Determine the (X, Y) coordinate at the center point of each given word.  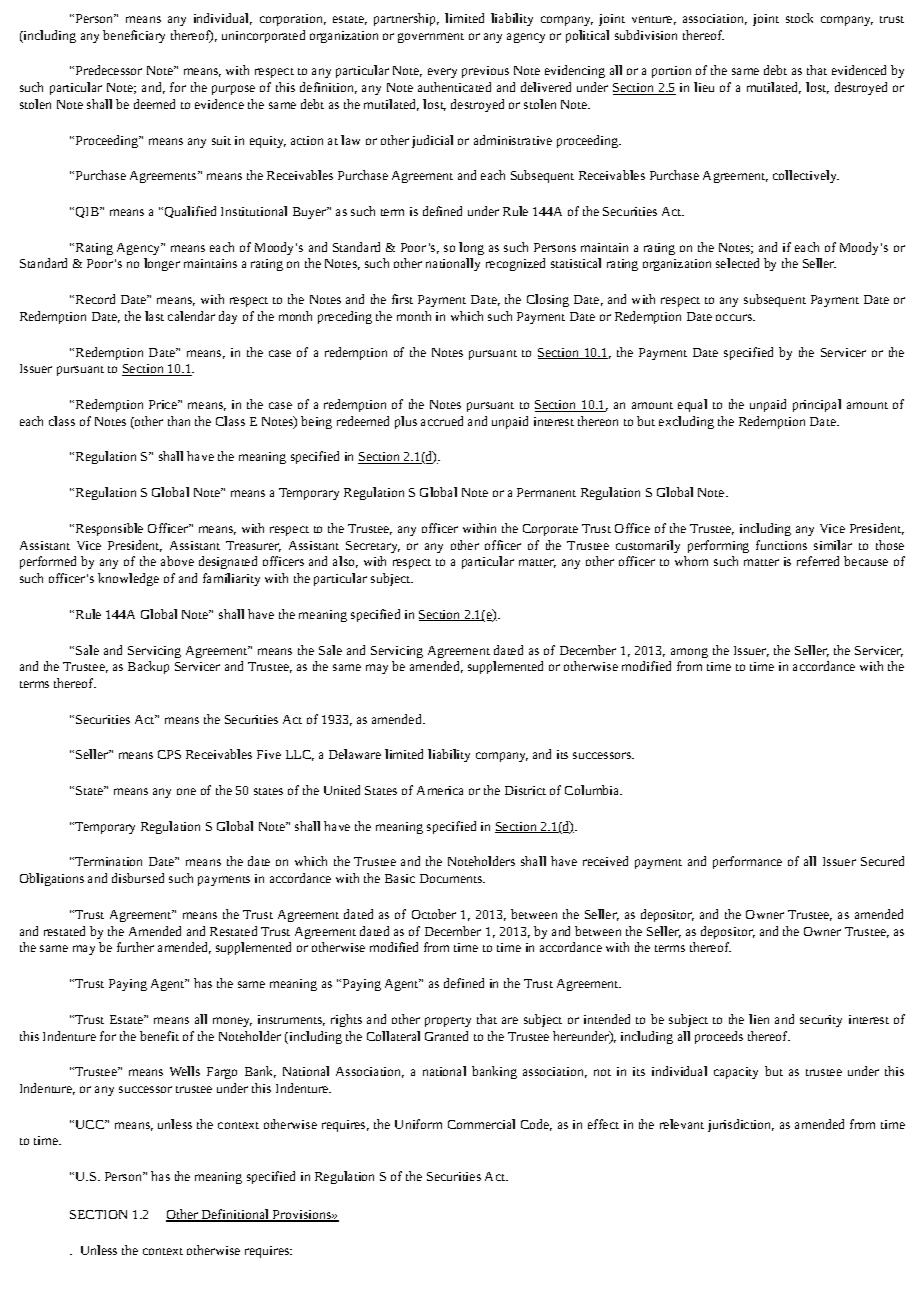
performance (747, 862)
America (440, 790)
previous (485, 72)
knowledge (128, 579)
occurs (735, 317)
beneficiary (134, 36)
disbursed (138, 878)
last (154, 316)
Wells (185, 1071)
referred (818, 561)
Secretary (373, 547)
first (402, 299)
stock (799, 18)
